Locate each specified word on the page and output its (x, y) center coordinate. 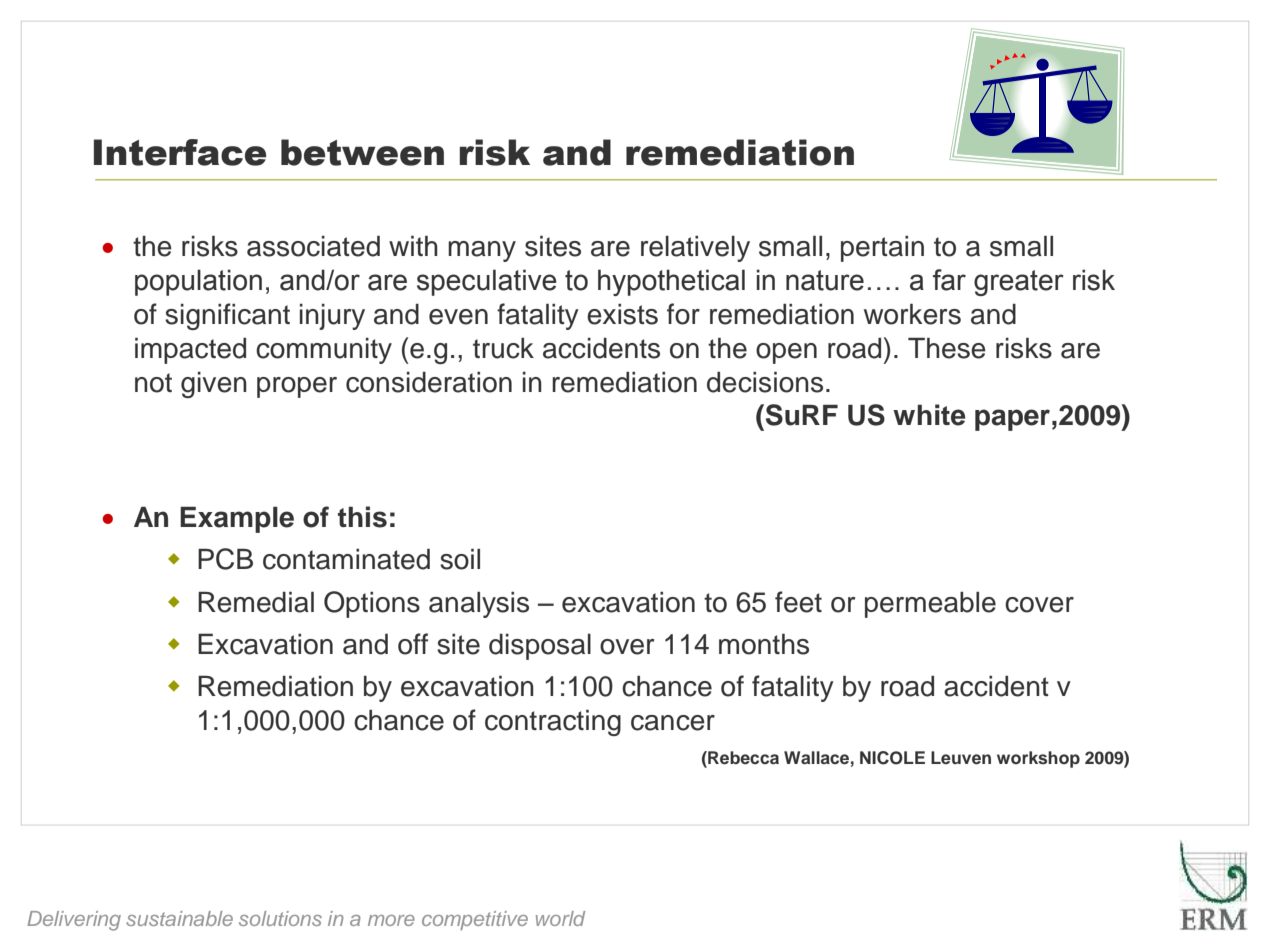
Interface (180, 152)
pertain (882, 249)
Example (237, 520)
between (362, 152)
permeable (930, 605)
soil (460, 559)
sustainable (179, 918)
